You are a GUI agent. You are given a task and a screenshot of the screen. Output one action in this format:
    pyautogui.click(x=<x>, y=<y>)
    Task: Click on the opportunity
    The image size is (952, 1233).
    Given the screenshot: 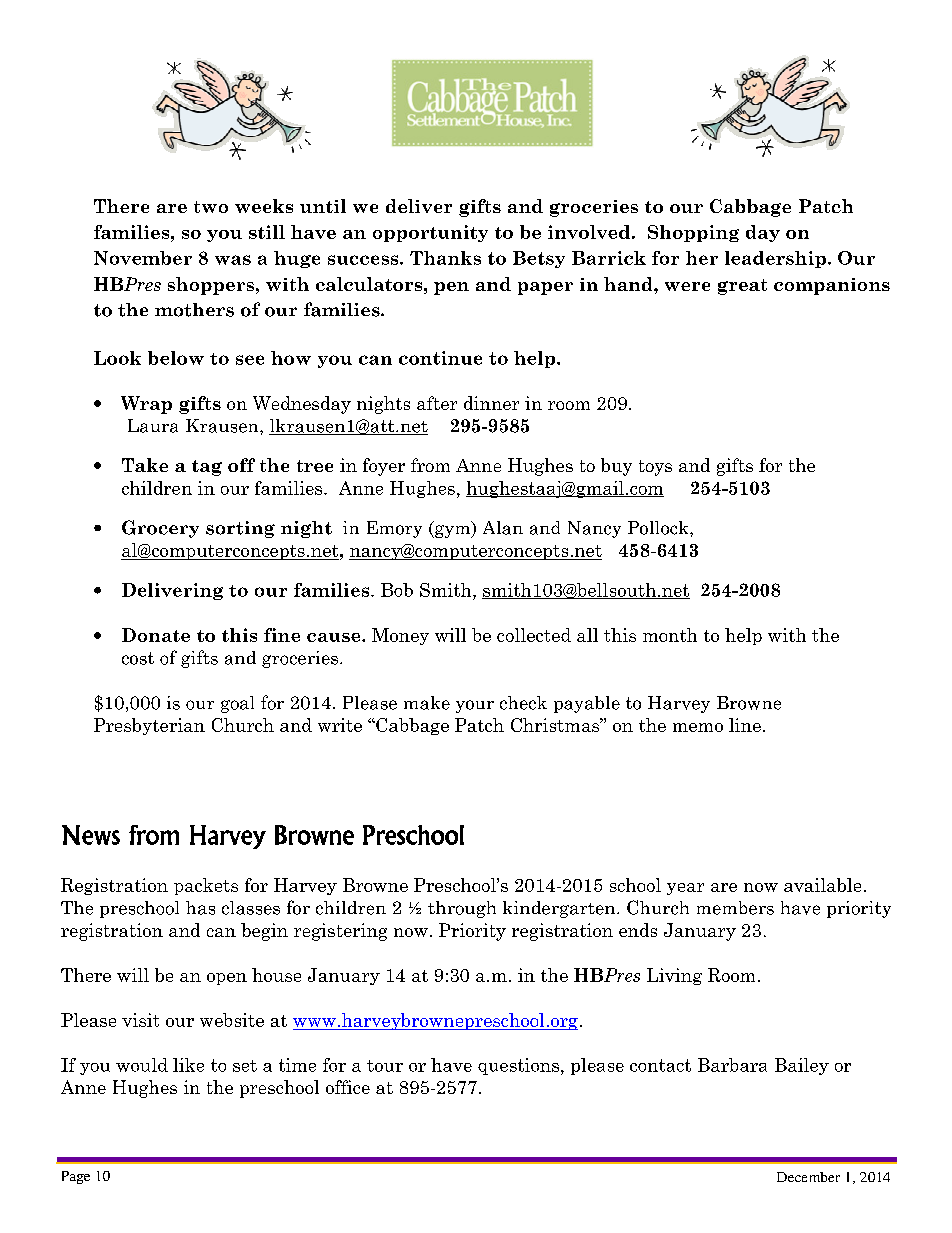 What is the action you would take?
    pyautogui.click(x=430, y=233)
